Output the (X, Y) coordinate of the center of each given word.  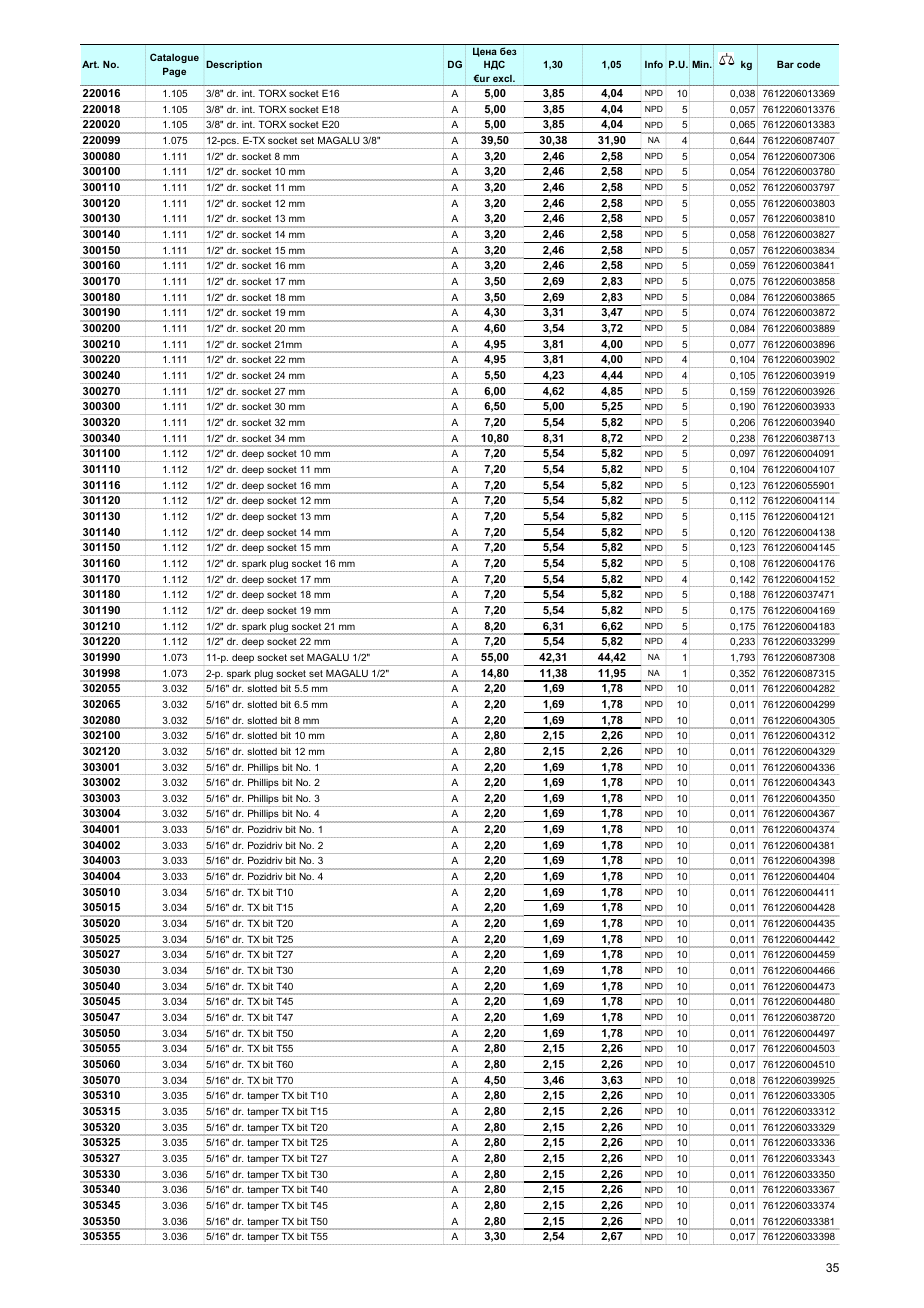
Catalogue (174, 58)
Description (234, 65)
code (808, 64)
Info (654, 64)
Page (174, 72)
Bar (785, 64)
